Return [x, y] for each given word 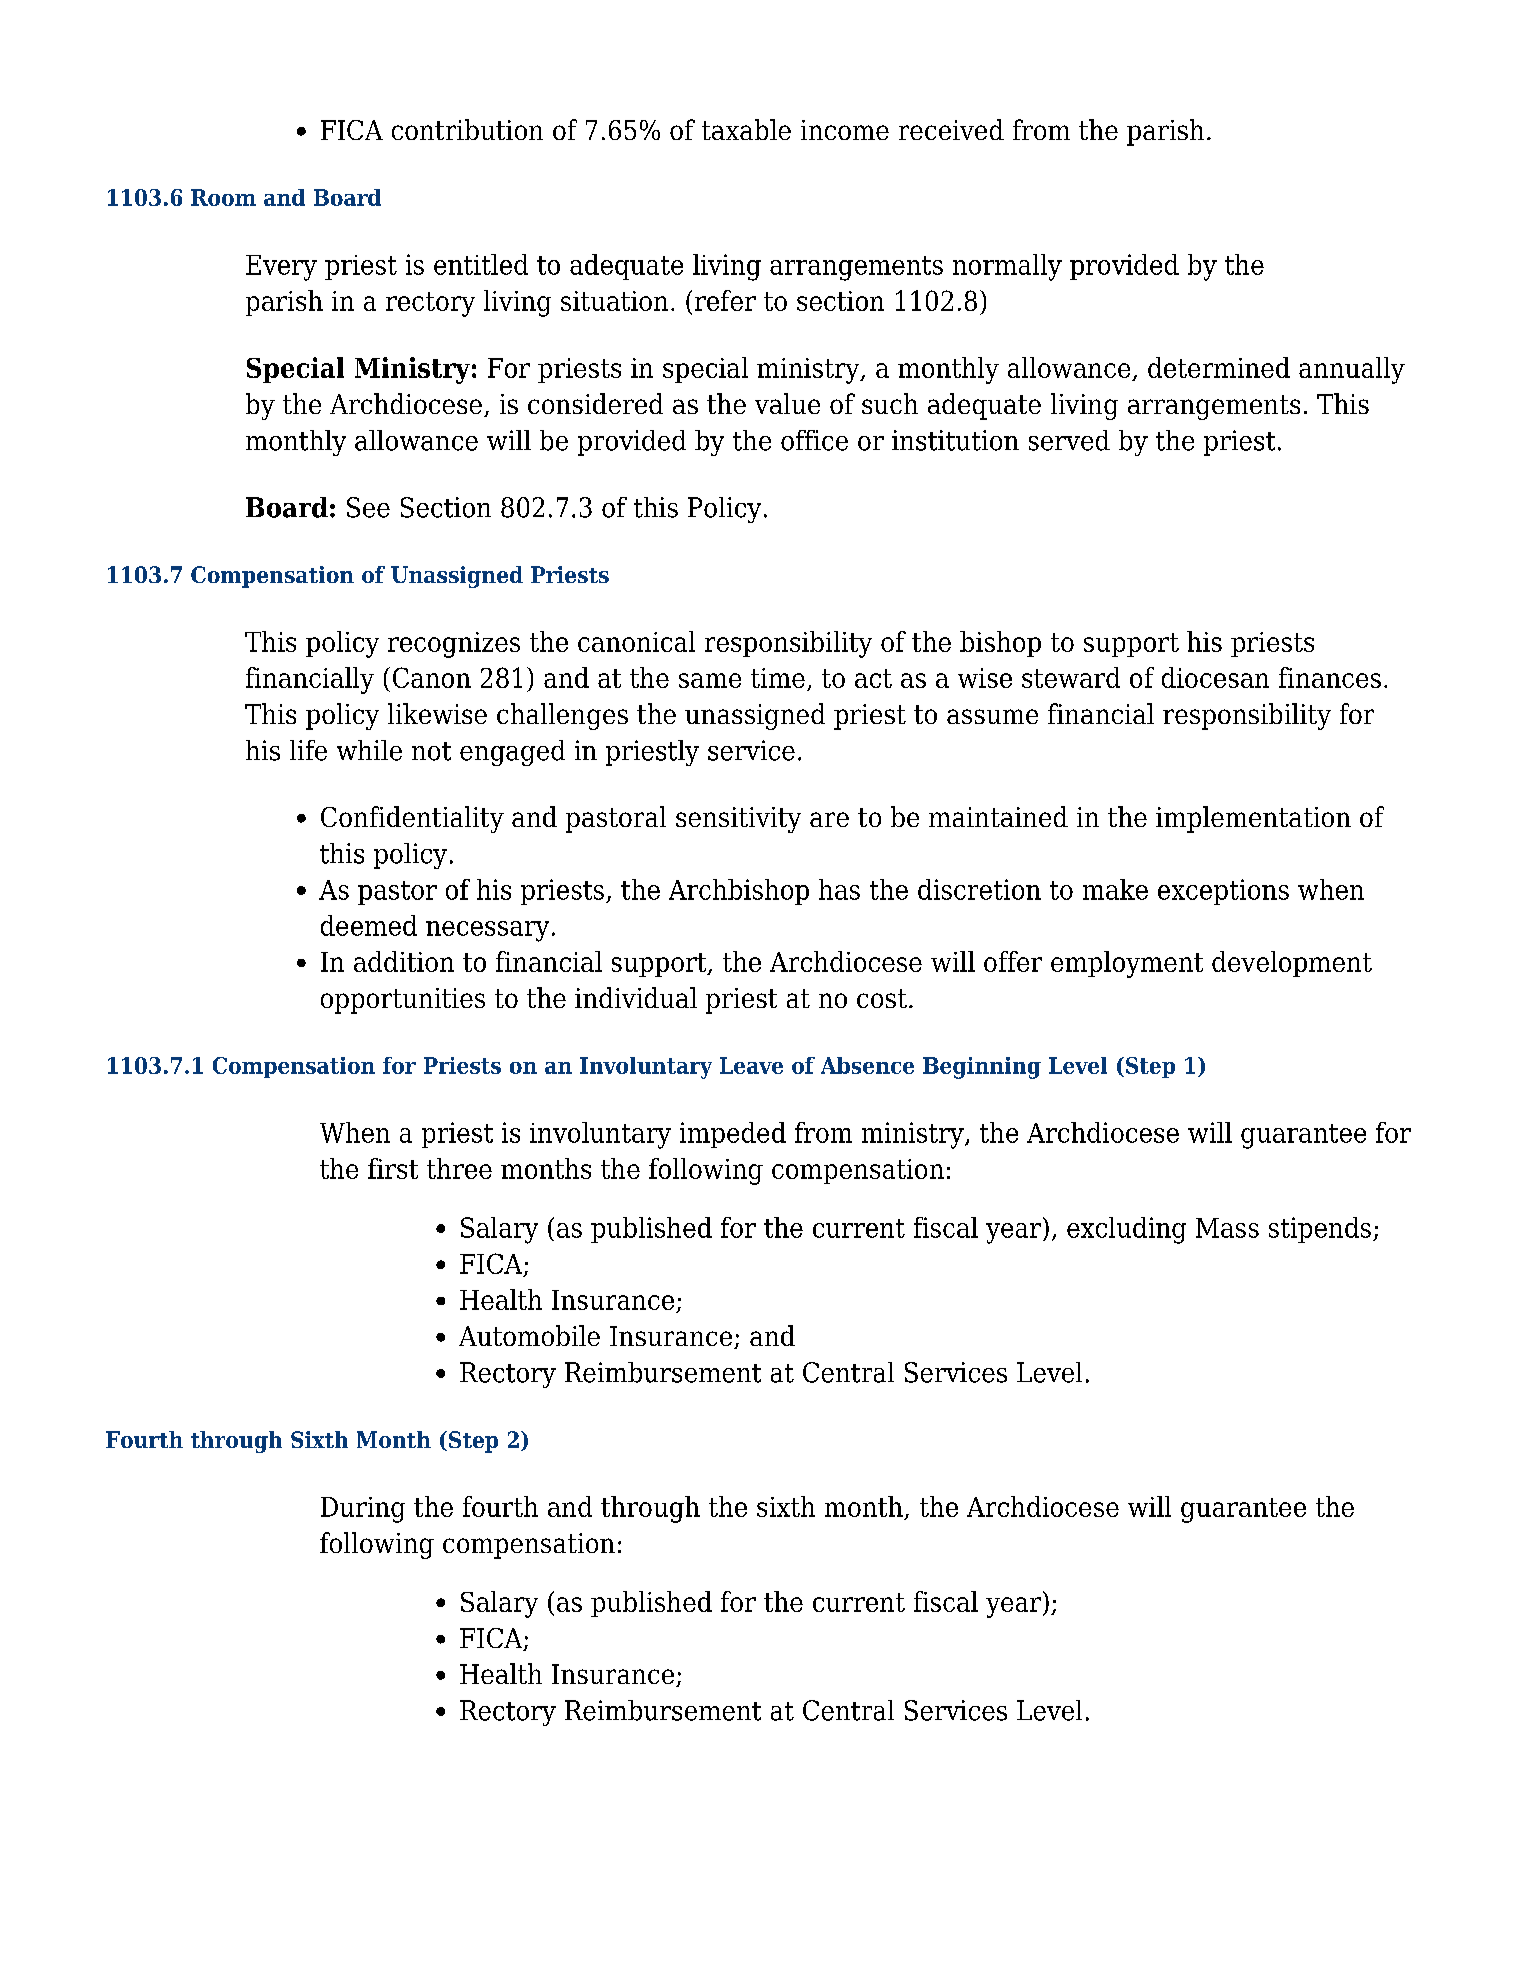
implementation [1253, 819]
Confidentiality [412, 819]
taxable [746, 129]
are [829, 819]
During [363, 1510]
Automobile [529, 1335]
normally [1007, 267]
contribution [467, 129]
